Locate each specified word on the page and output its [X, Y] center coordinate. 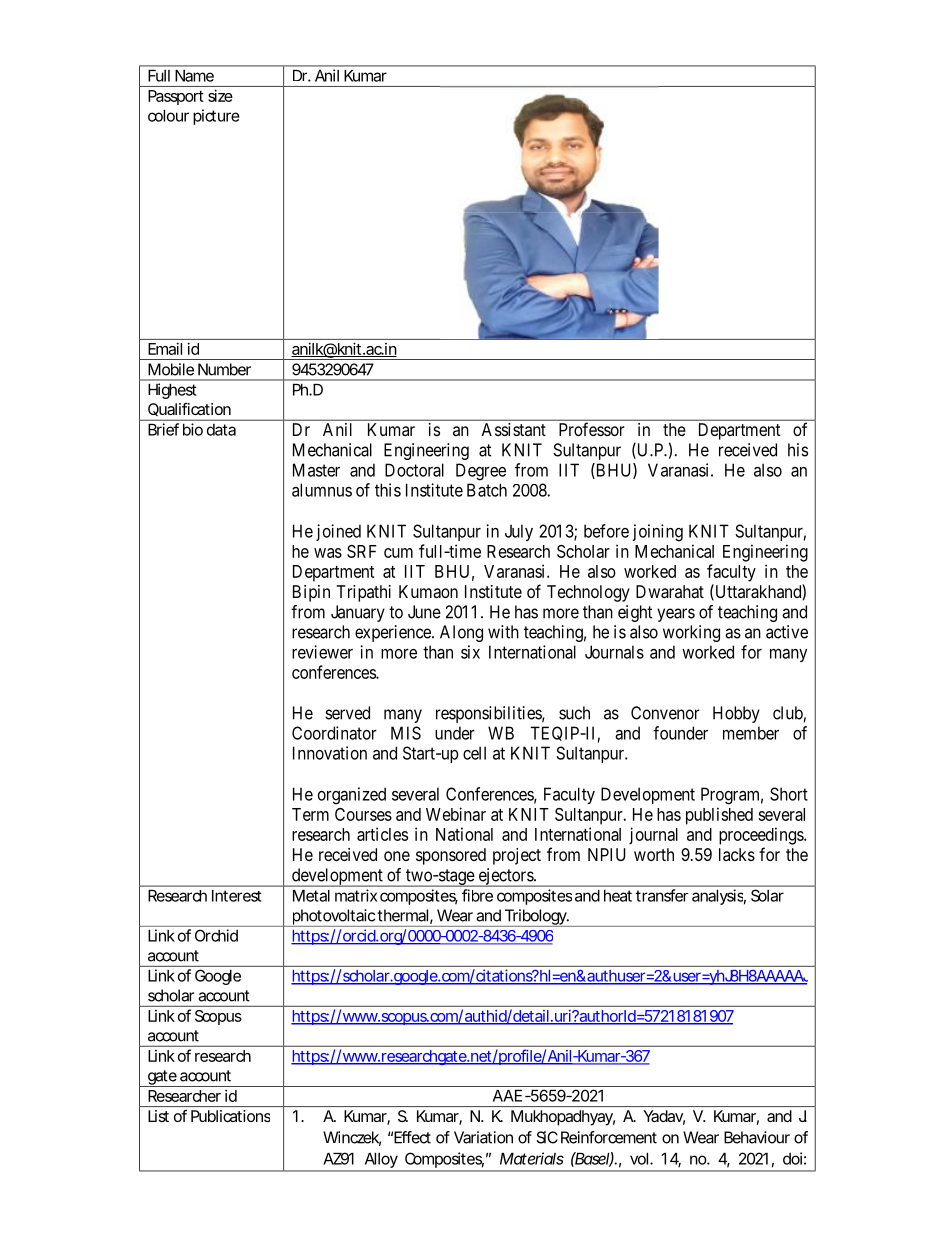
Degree [481, 472]
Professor [592, 429]
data [221, 430]
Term [310, 814]
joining [657, 533]
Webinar [456, 814]
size [220, 95]
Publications [230, 1116]
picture [216, 117]
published [719, 816]
